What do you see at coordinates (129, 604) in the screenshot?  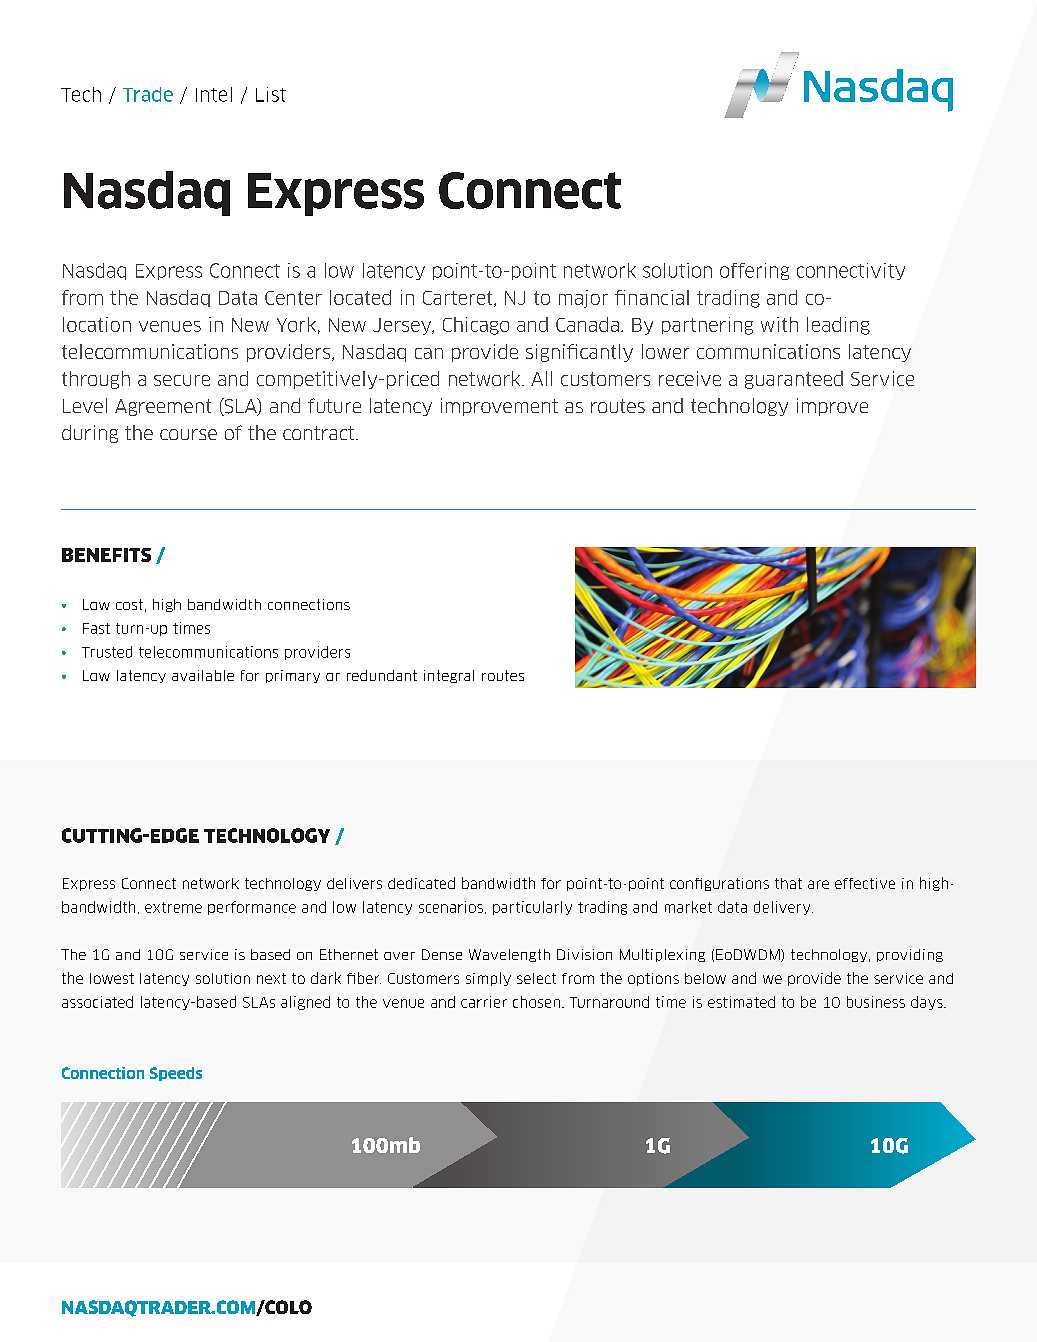 I see `cost` at bounding box center [129, 604].
